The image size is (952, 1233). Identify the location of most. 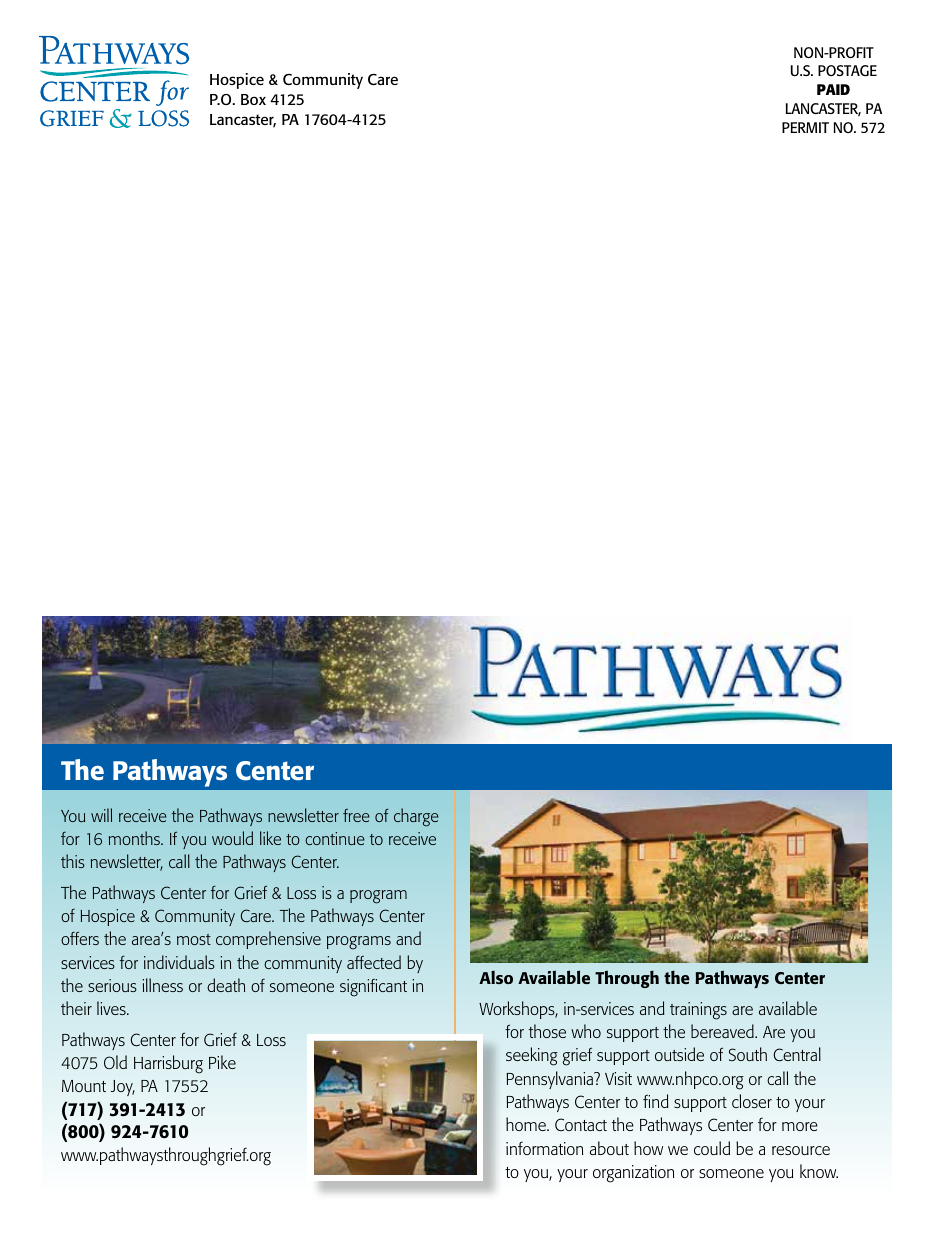
(194, 939).
